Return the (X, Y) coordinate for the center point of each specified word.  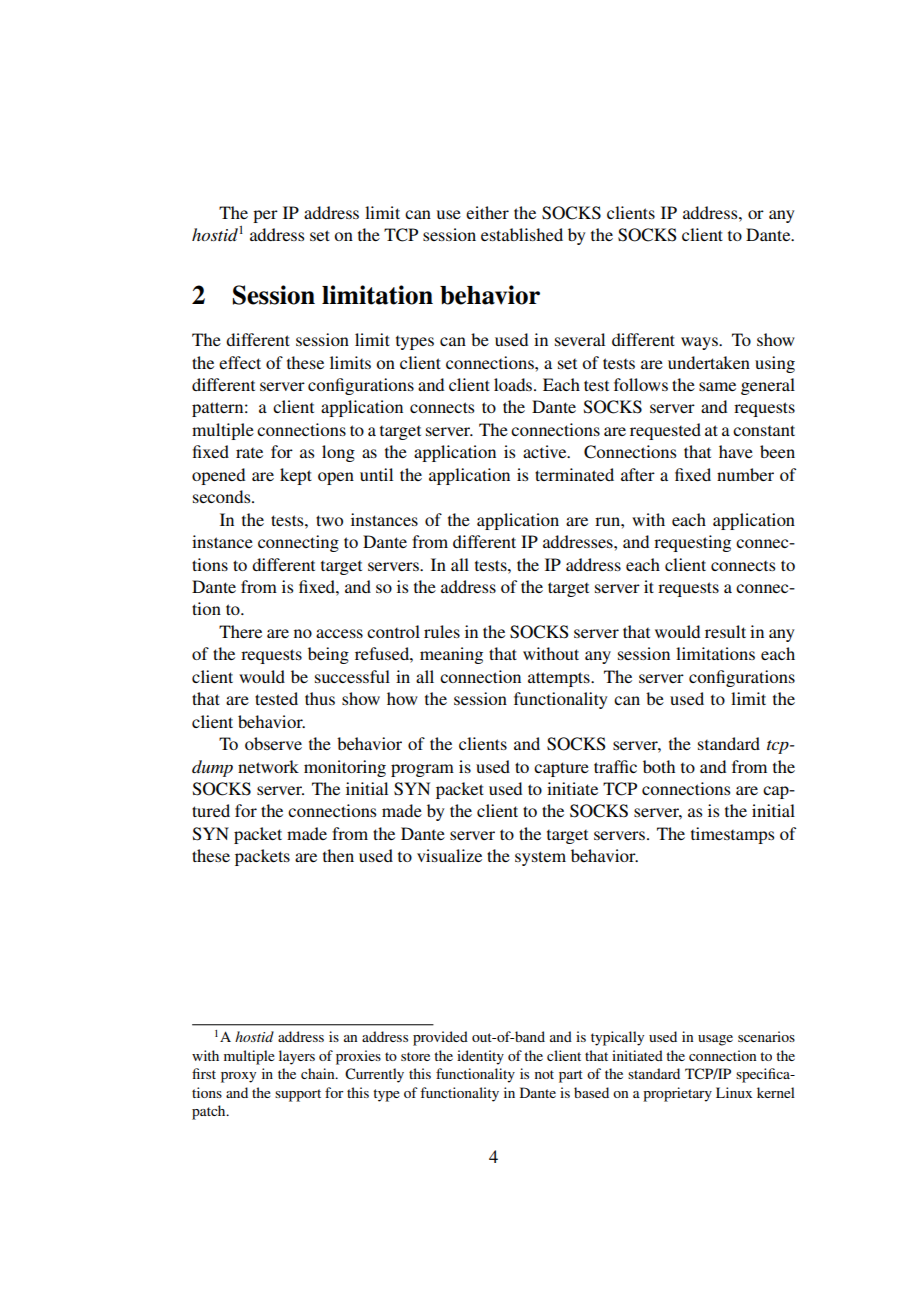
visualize (449, 855)
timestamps (732, 835)
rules (442, 631)
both (659, 766)
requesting (692, 543)
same (717, 386)
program (422, 770)
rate (249, 453)
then (338, 855)
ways (700, 343)
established (522, 234)
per (265, 216)
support (298, 1095)
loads (514, 384)
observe (273, 743)
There (240, 631)
